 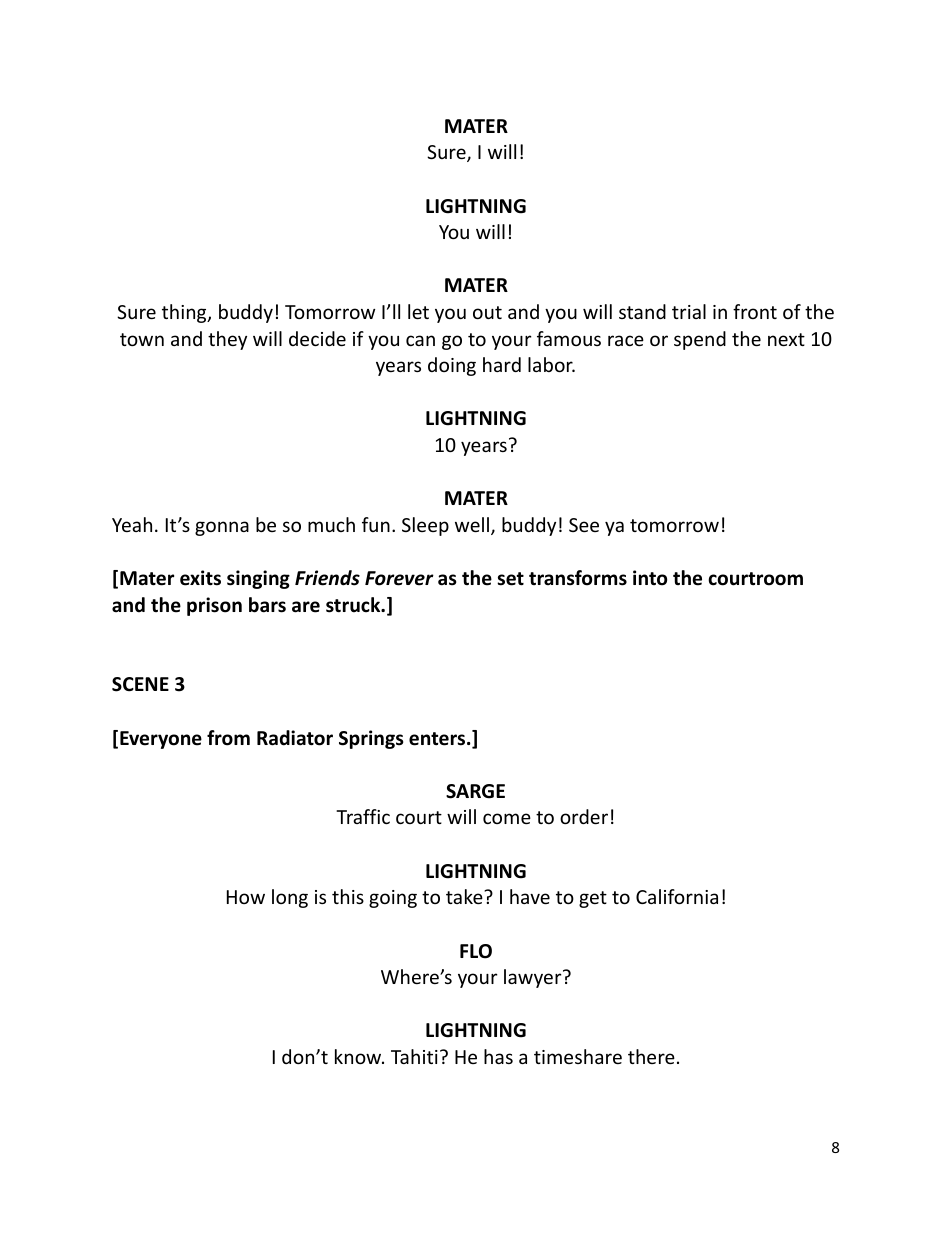 What do you see at coordinates (510, 579) in the image?
I see `set` at bounding box center [510, 579].
